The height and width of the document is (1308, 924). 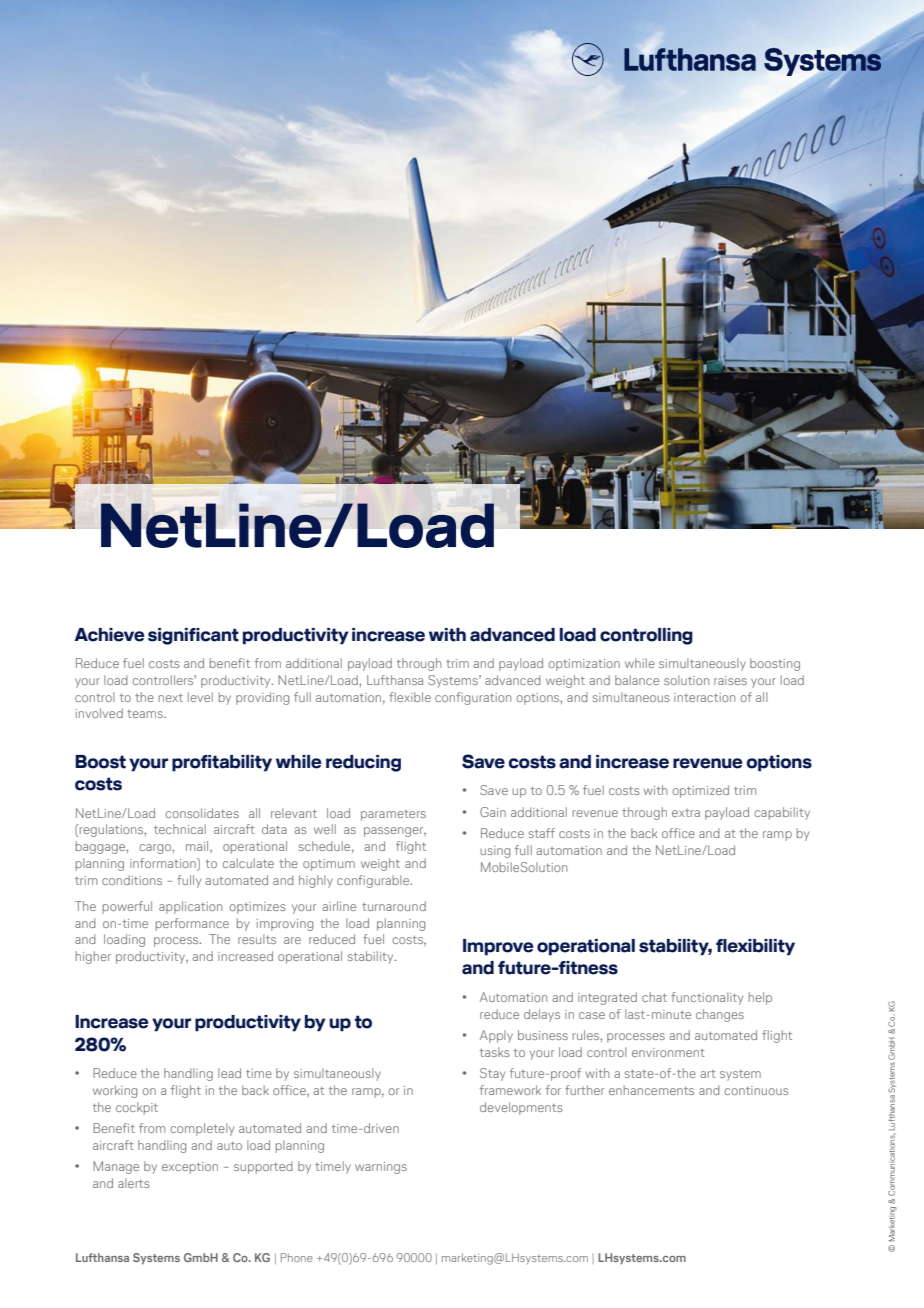 I want to click on enhancements, so click(x=651, y=1090).
